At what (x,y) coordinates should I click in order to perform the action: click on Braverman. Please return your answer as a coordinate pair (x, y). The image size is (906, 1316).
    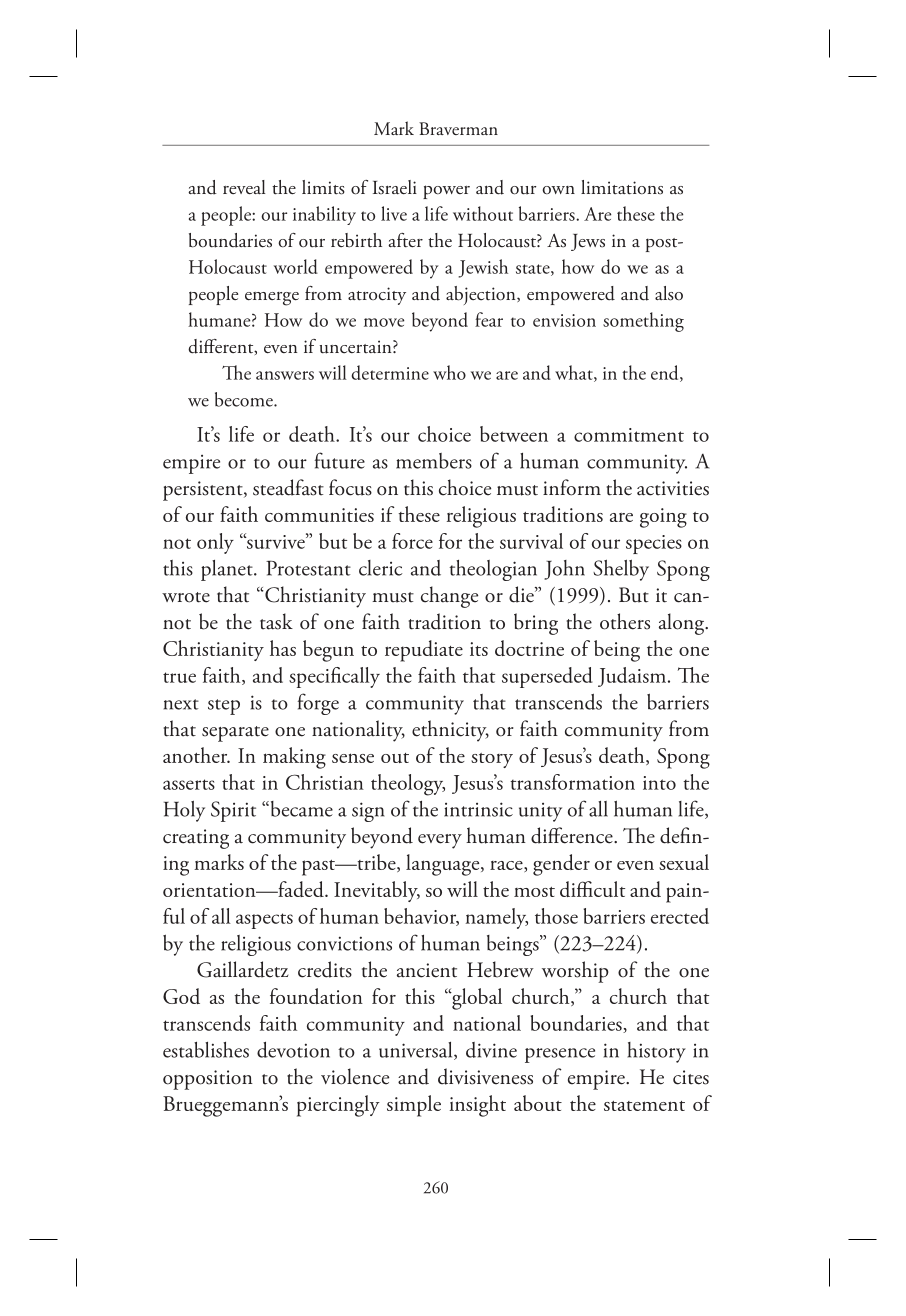
    Looking at the image, I should click on (458, 128).
